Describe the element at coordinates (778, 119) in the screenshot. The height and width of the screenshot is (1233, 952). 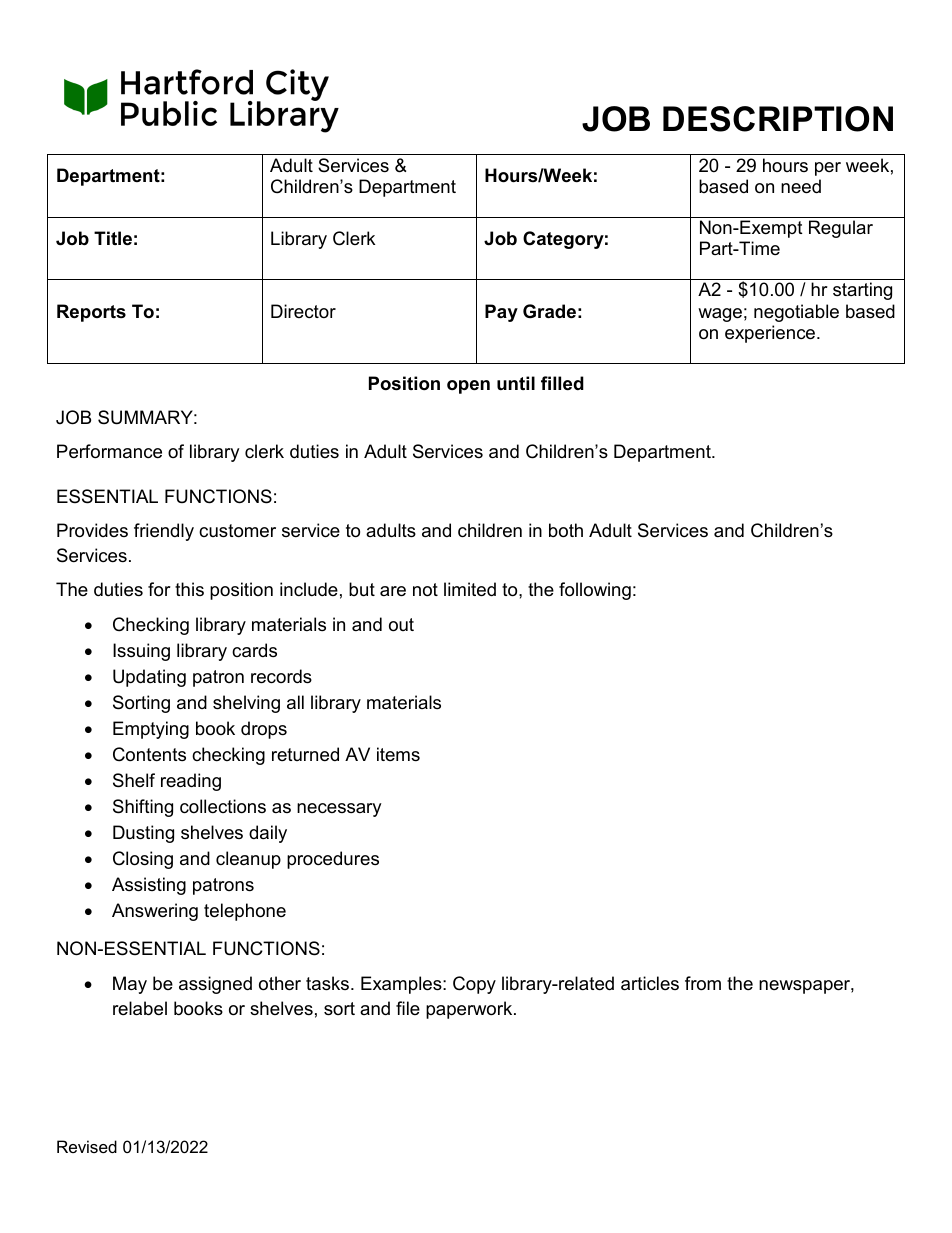
I see `DESCRIPTION` at that location.
